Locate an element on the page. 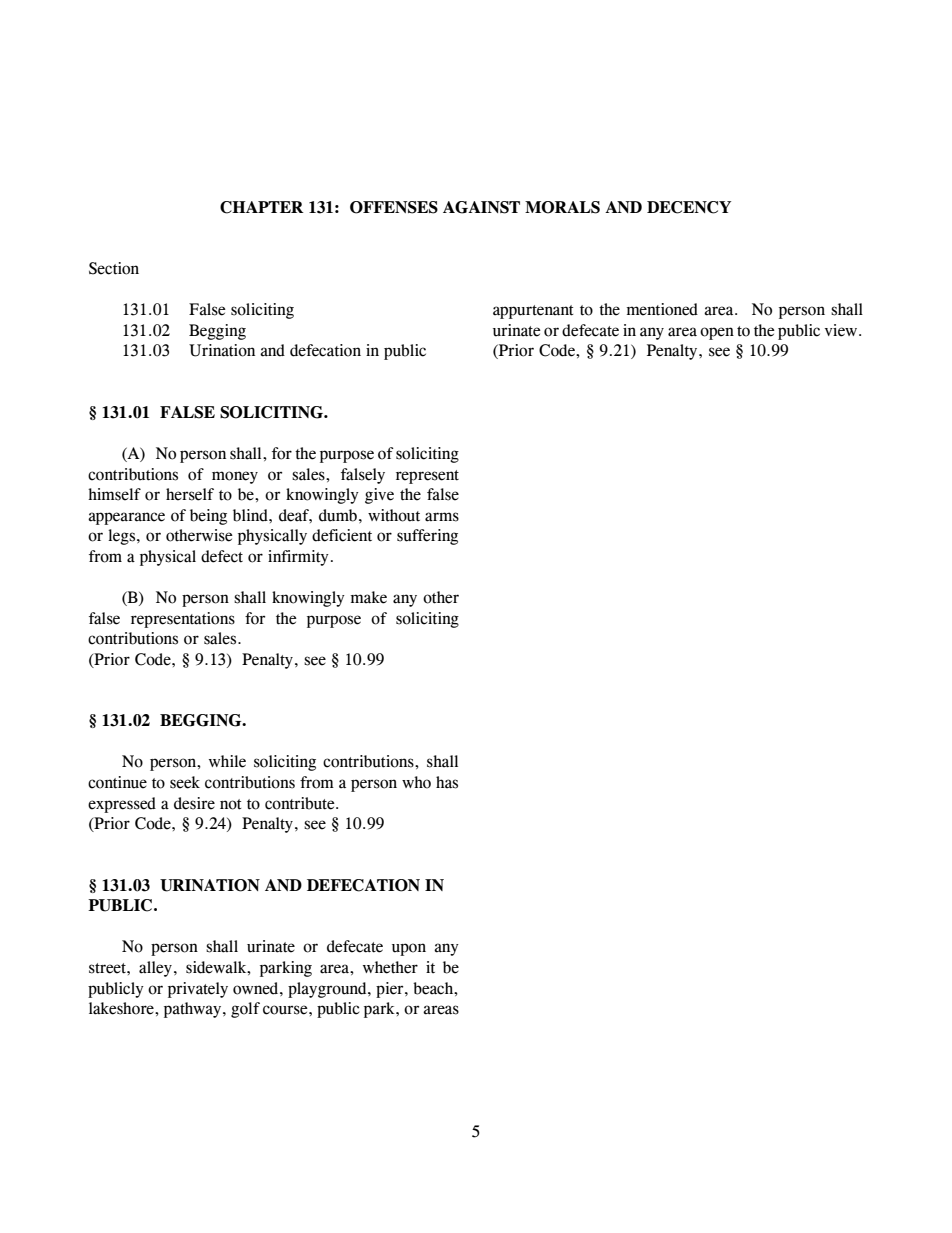 Image resolution: width=952 pixels, height=1233 pixels. CHAPTER is located at coordinates (262, 207).
